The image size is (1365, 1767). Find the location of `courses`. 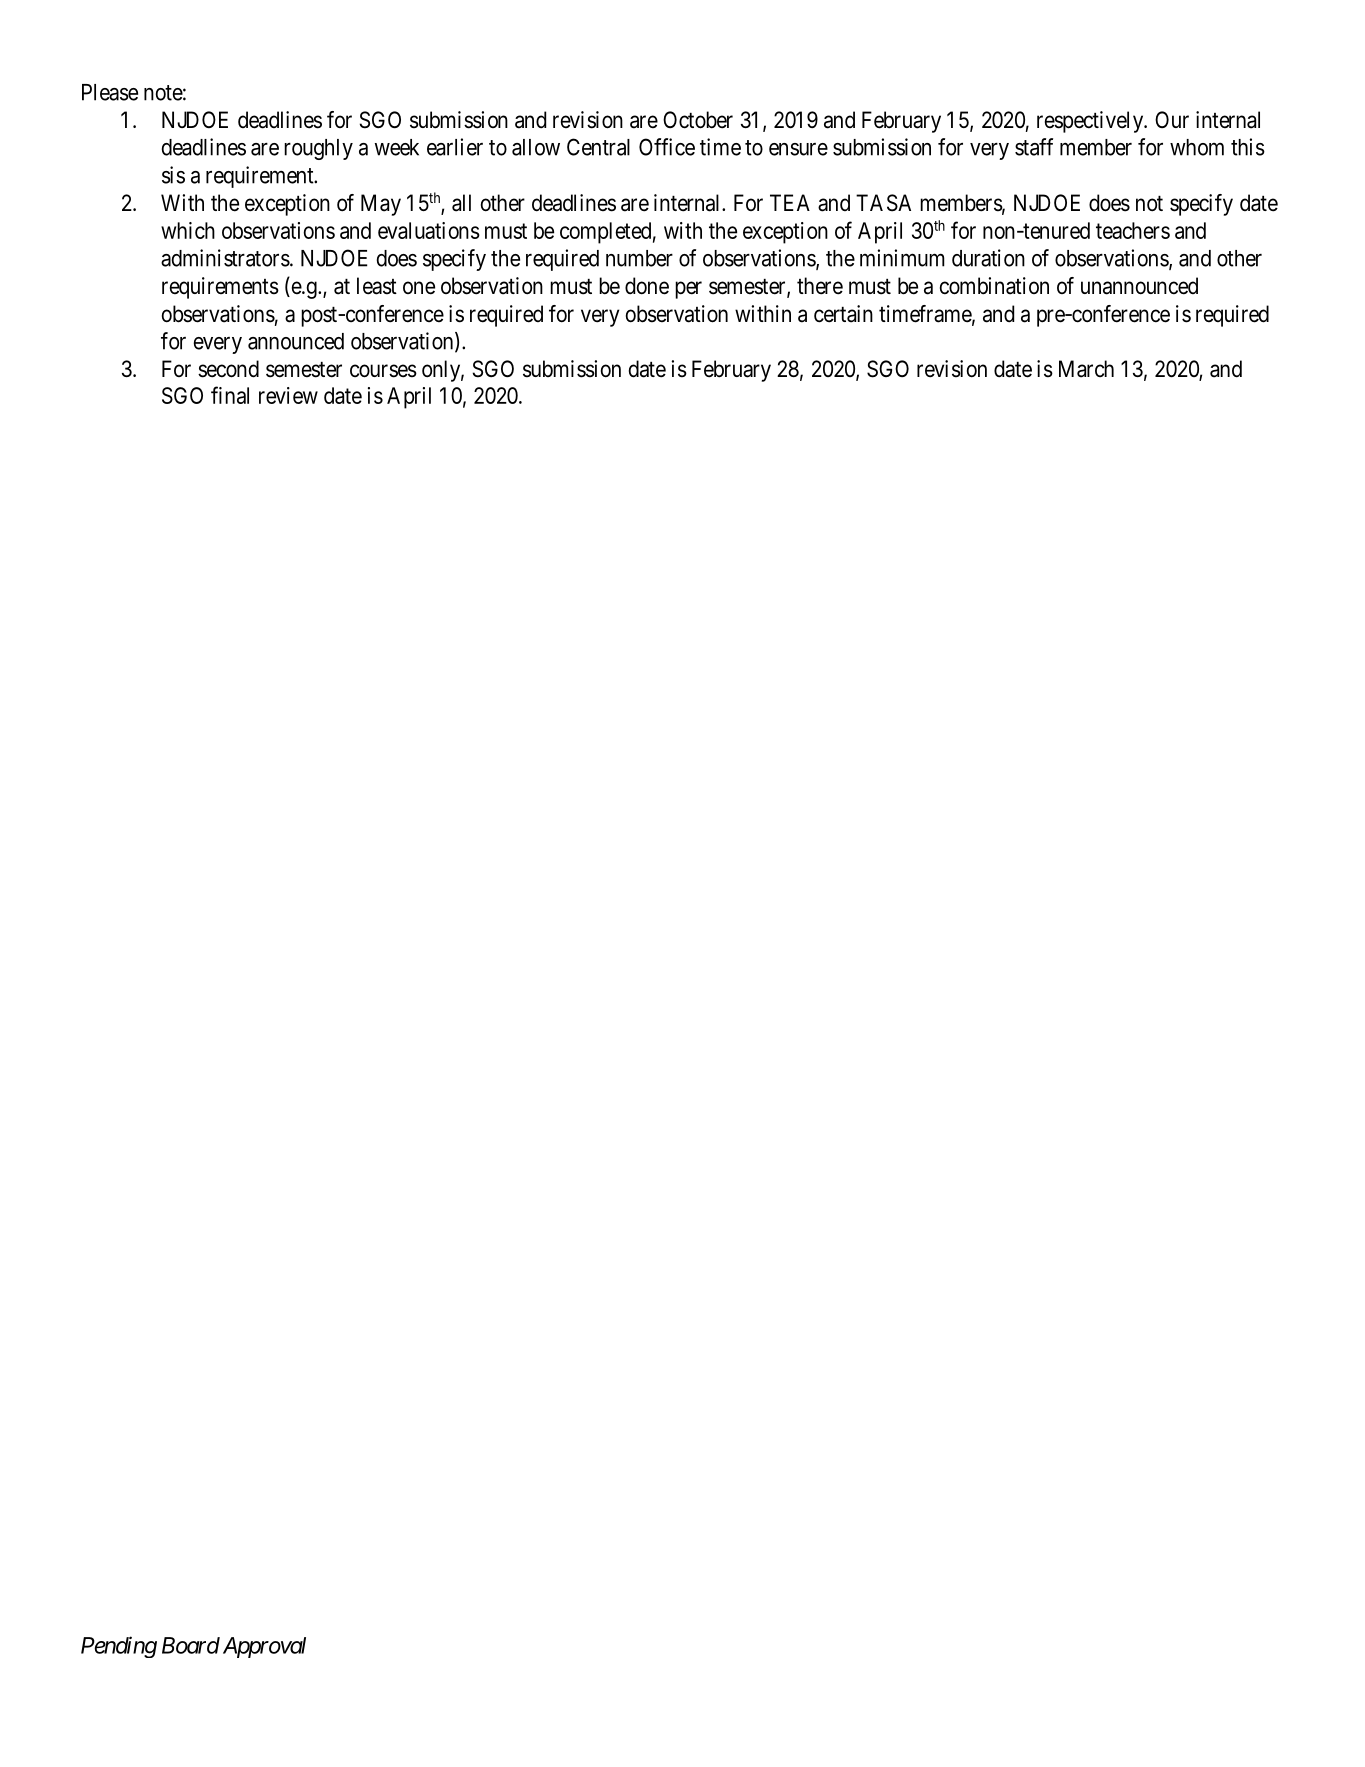

courses is located at coordinates (383, 371).
